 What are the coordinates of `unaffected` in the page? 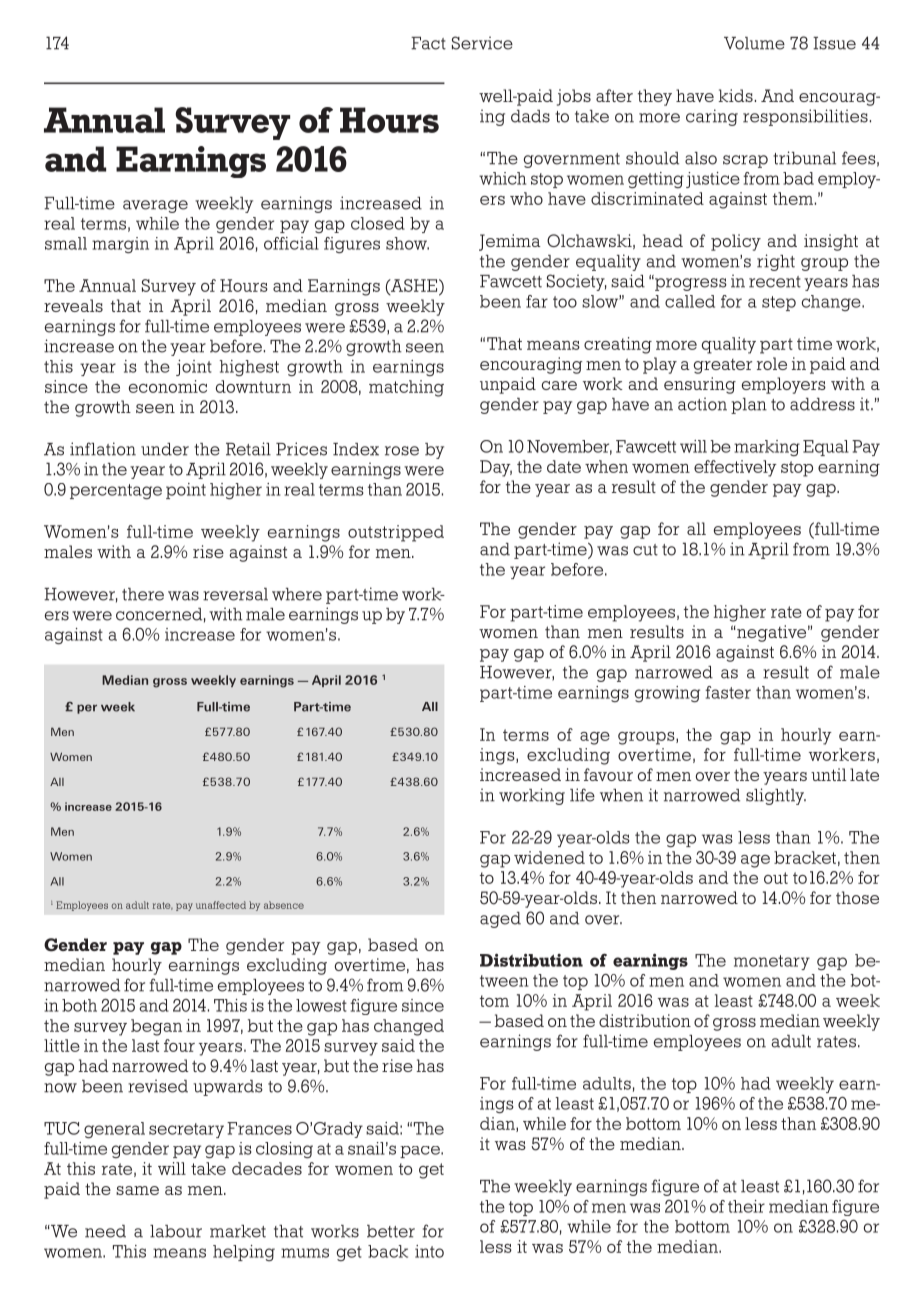 It's located at (221, 905).
